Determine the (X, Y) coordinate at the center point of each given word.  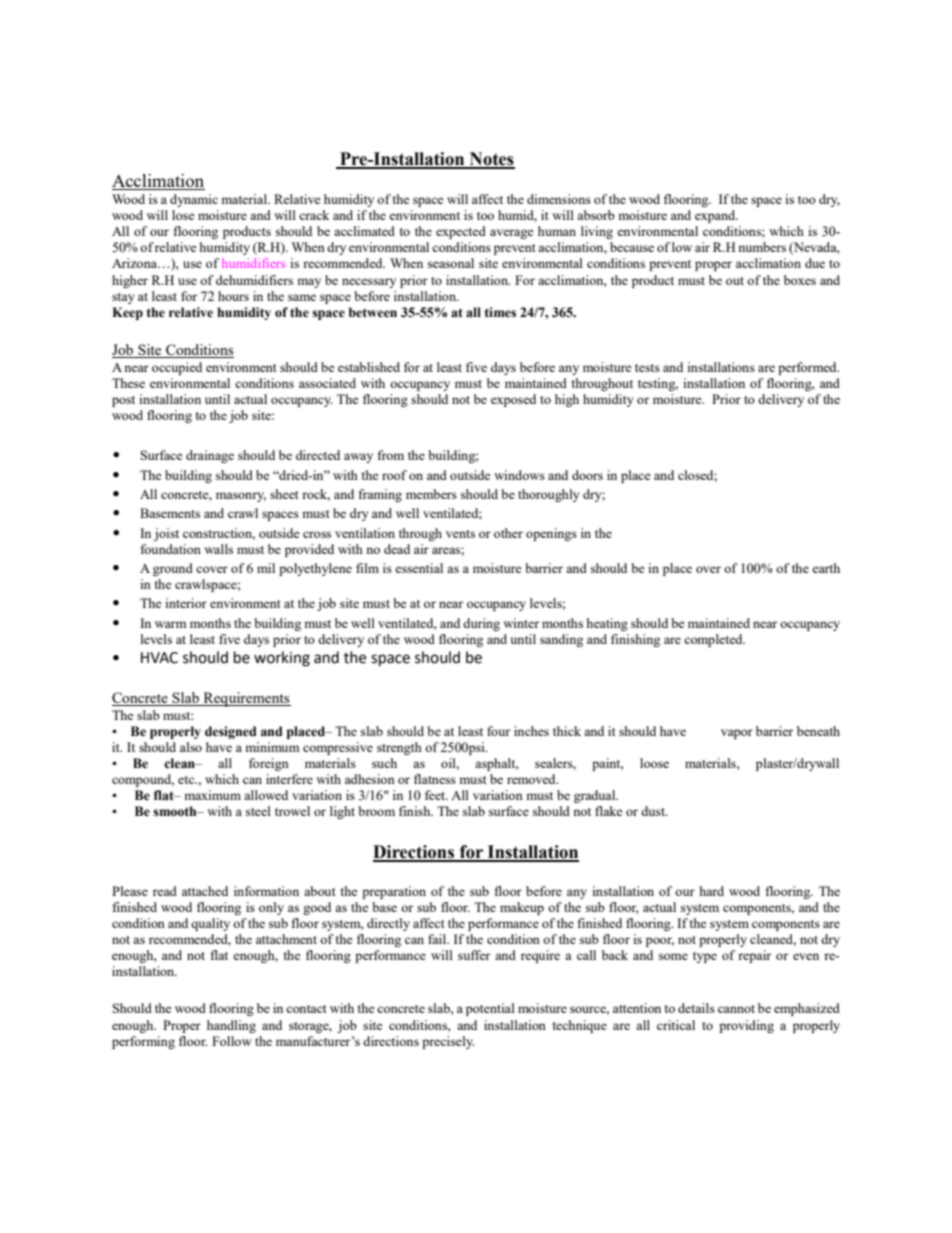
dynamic (194, 200)
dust (654, 811)
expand (716, 216)
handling (231, 1026)
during (481, 624)
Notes (491, 160)
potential (490, 1009)
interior (186, 603)
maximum (212, 795)
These (128, 383)
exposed (513, 400)
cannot (736, 1009)
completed (714, 640)
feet (436, 795)
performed (808, 368)
